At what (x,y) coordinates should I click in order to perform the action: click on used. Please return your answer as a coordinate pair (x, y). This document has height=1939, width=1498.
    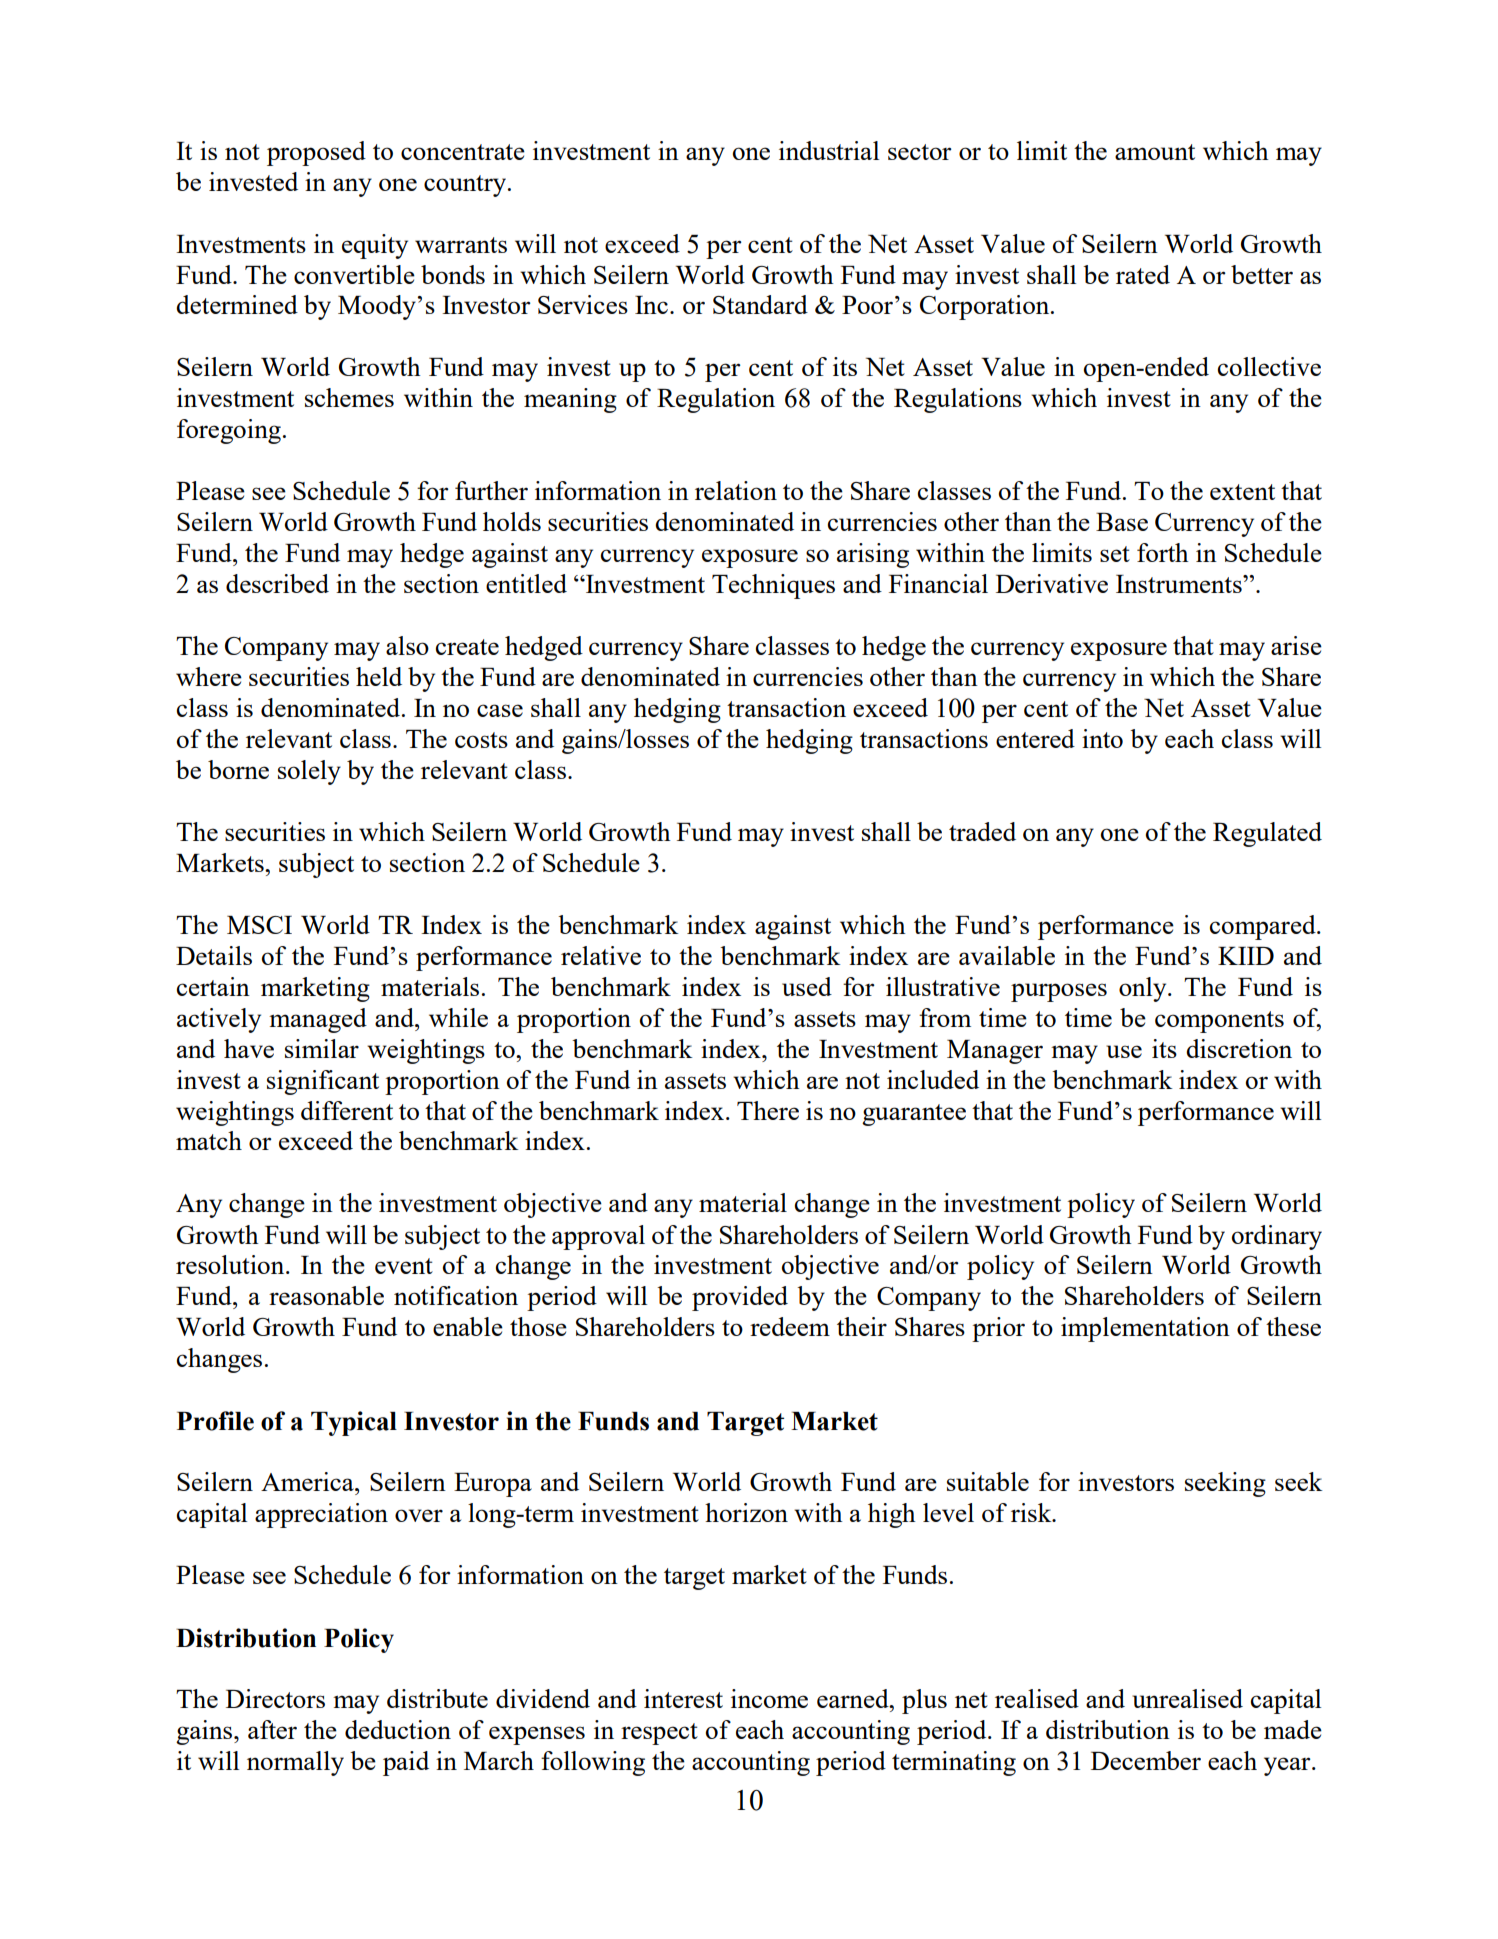
    Looking at the image, I should click on (807, 986).
